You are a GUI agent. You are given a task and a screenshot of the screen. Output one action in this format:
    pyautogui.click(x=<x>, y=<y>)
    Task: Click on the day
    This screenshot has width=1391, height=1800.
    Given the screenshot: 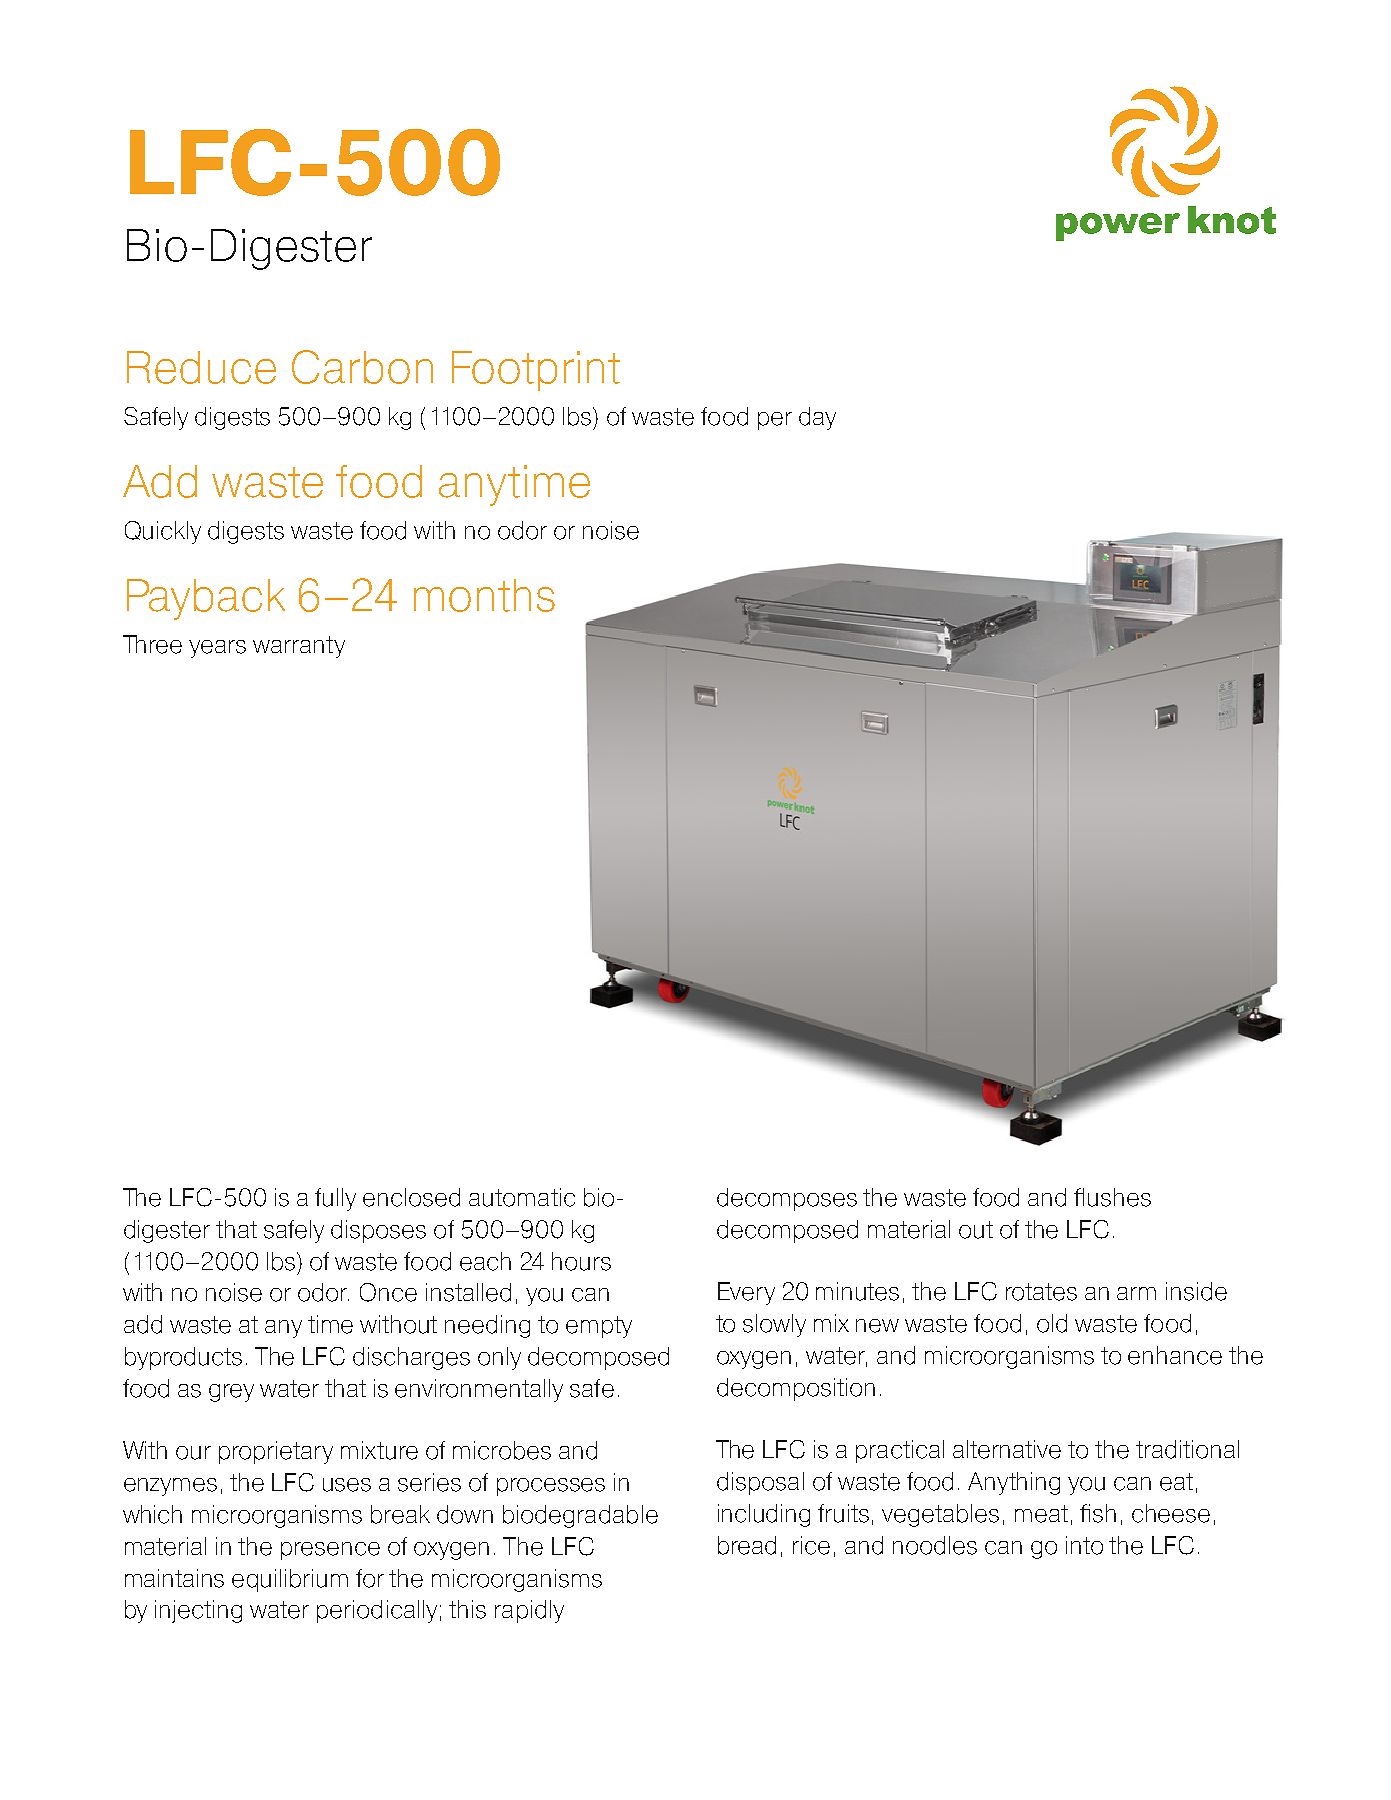 What is the action you would take?
    pyautogui.click(x=817, y=418)
